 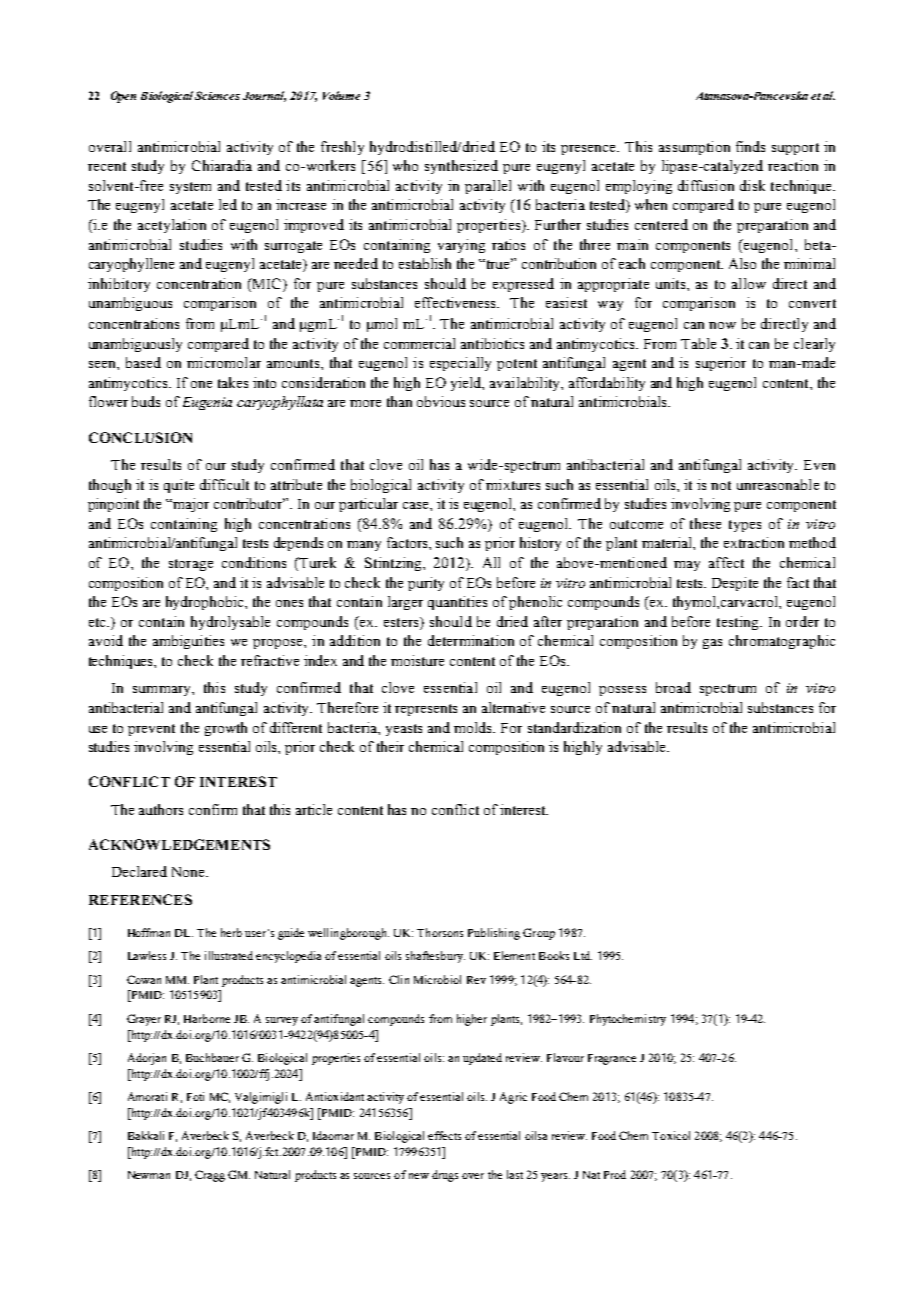 I want to click on ambiguities, so click(x=188, y=642).
